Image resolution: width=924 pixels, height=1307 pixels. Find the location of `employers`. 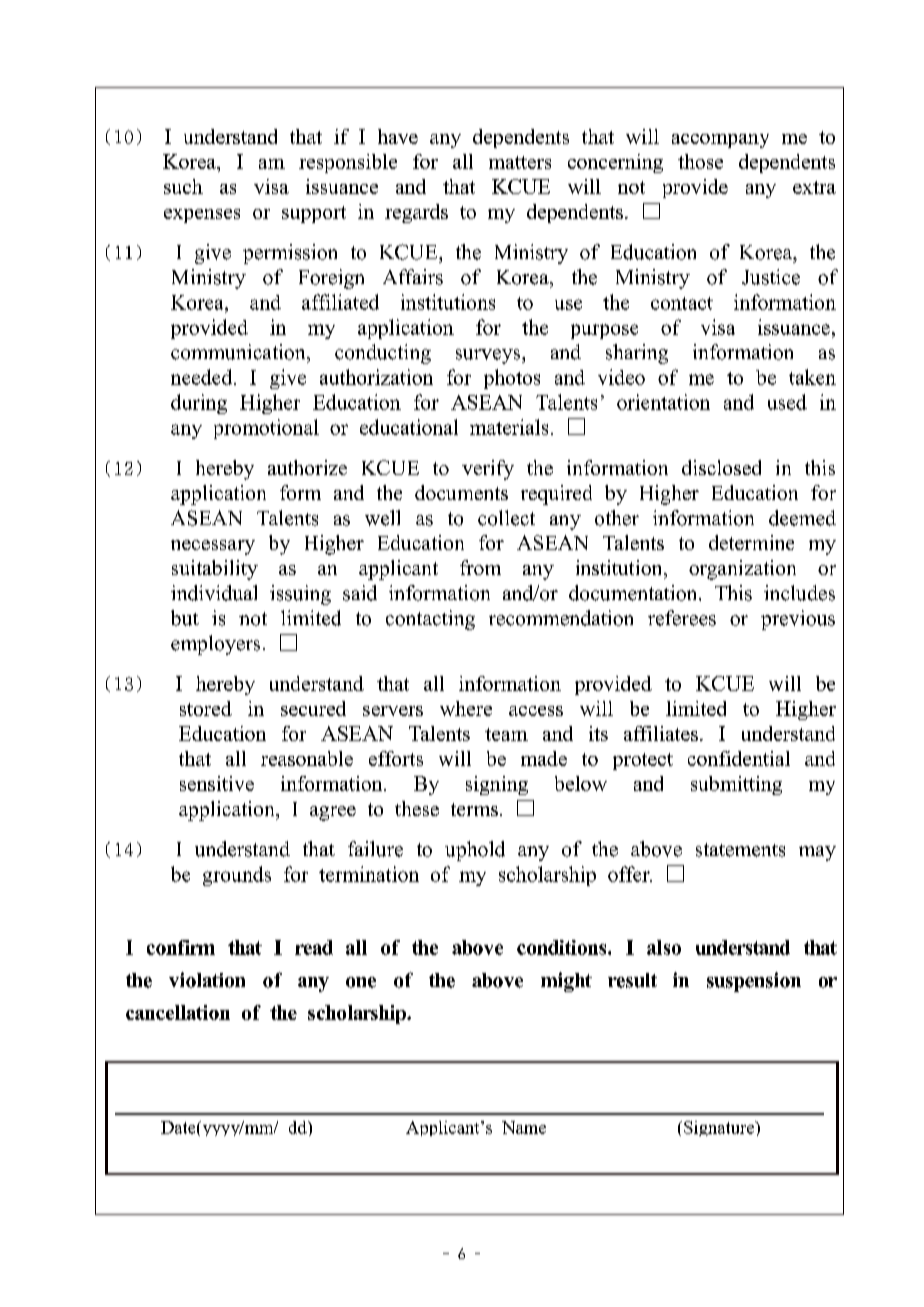

employers is located at coordinates (215, 645).
